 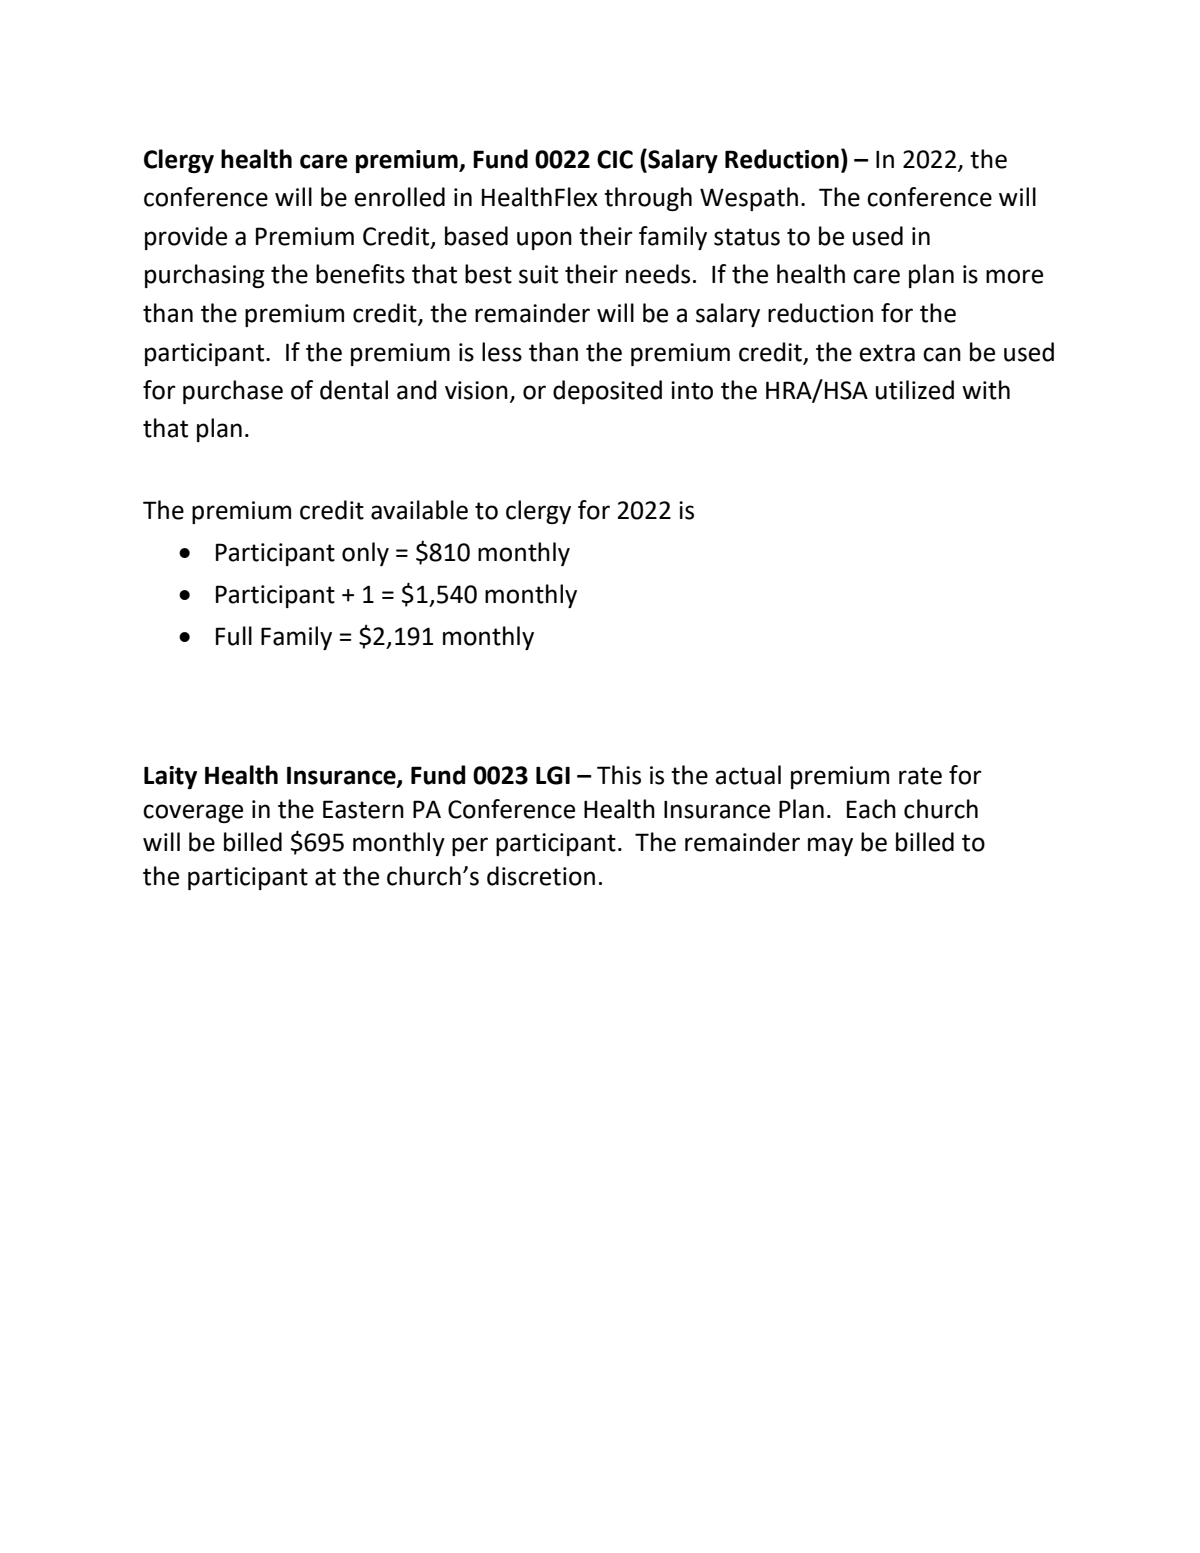 What do you see at coordinates (365, 554) in the screenshot?
I see `only` at bounding box center [365, 554].
